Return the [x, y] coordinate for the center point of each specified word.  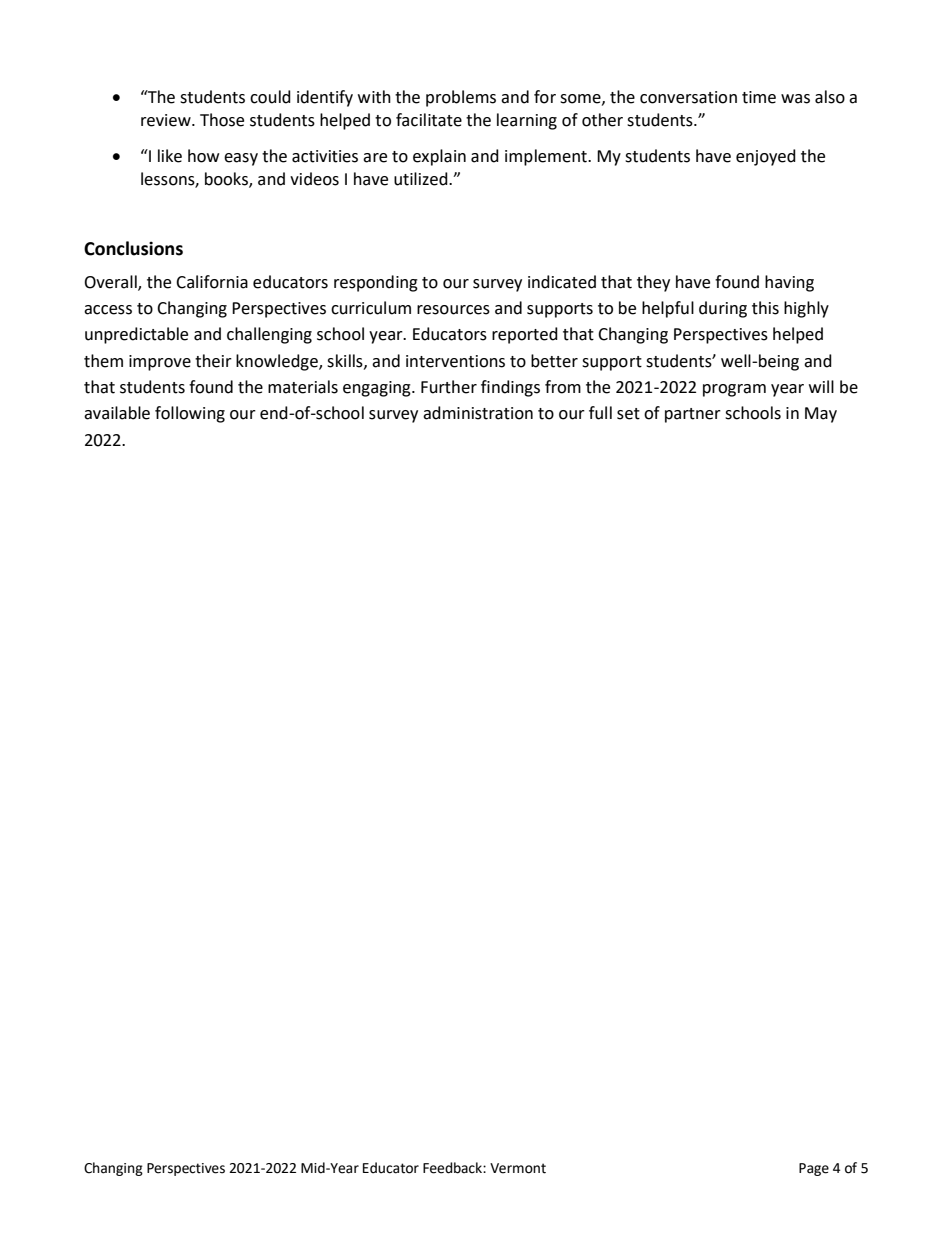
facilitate [429, 120]
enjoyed [766, 157]
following [190, 414]
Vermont [518, 1168]
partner [693, 415]
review [167, 120]
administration [478, 413]
